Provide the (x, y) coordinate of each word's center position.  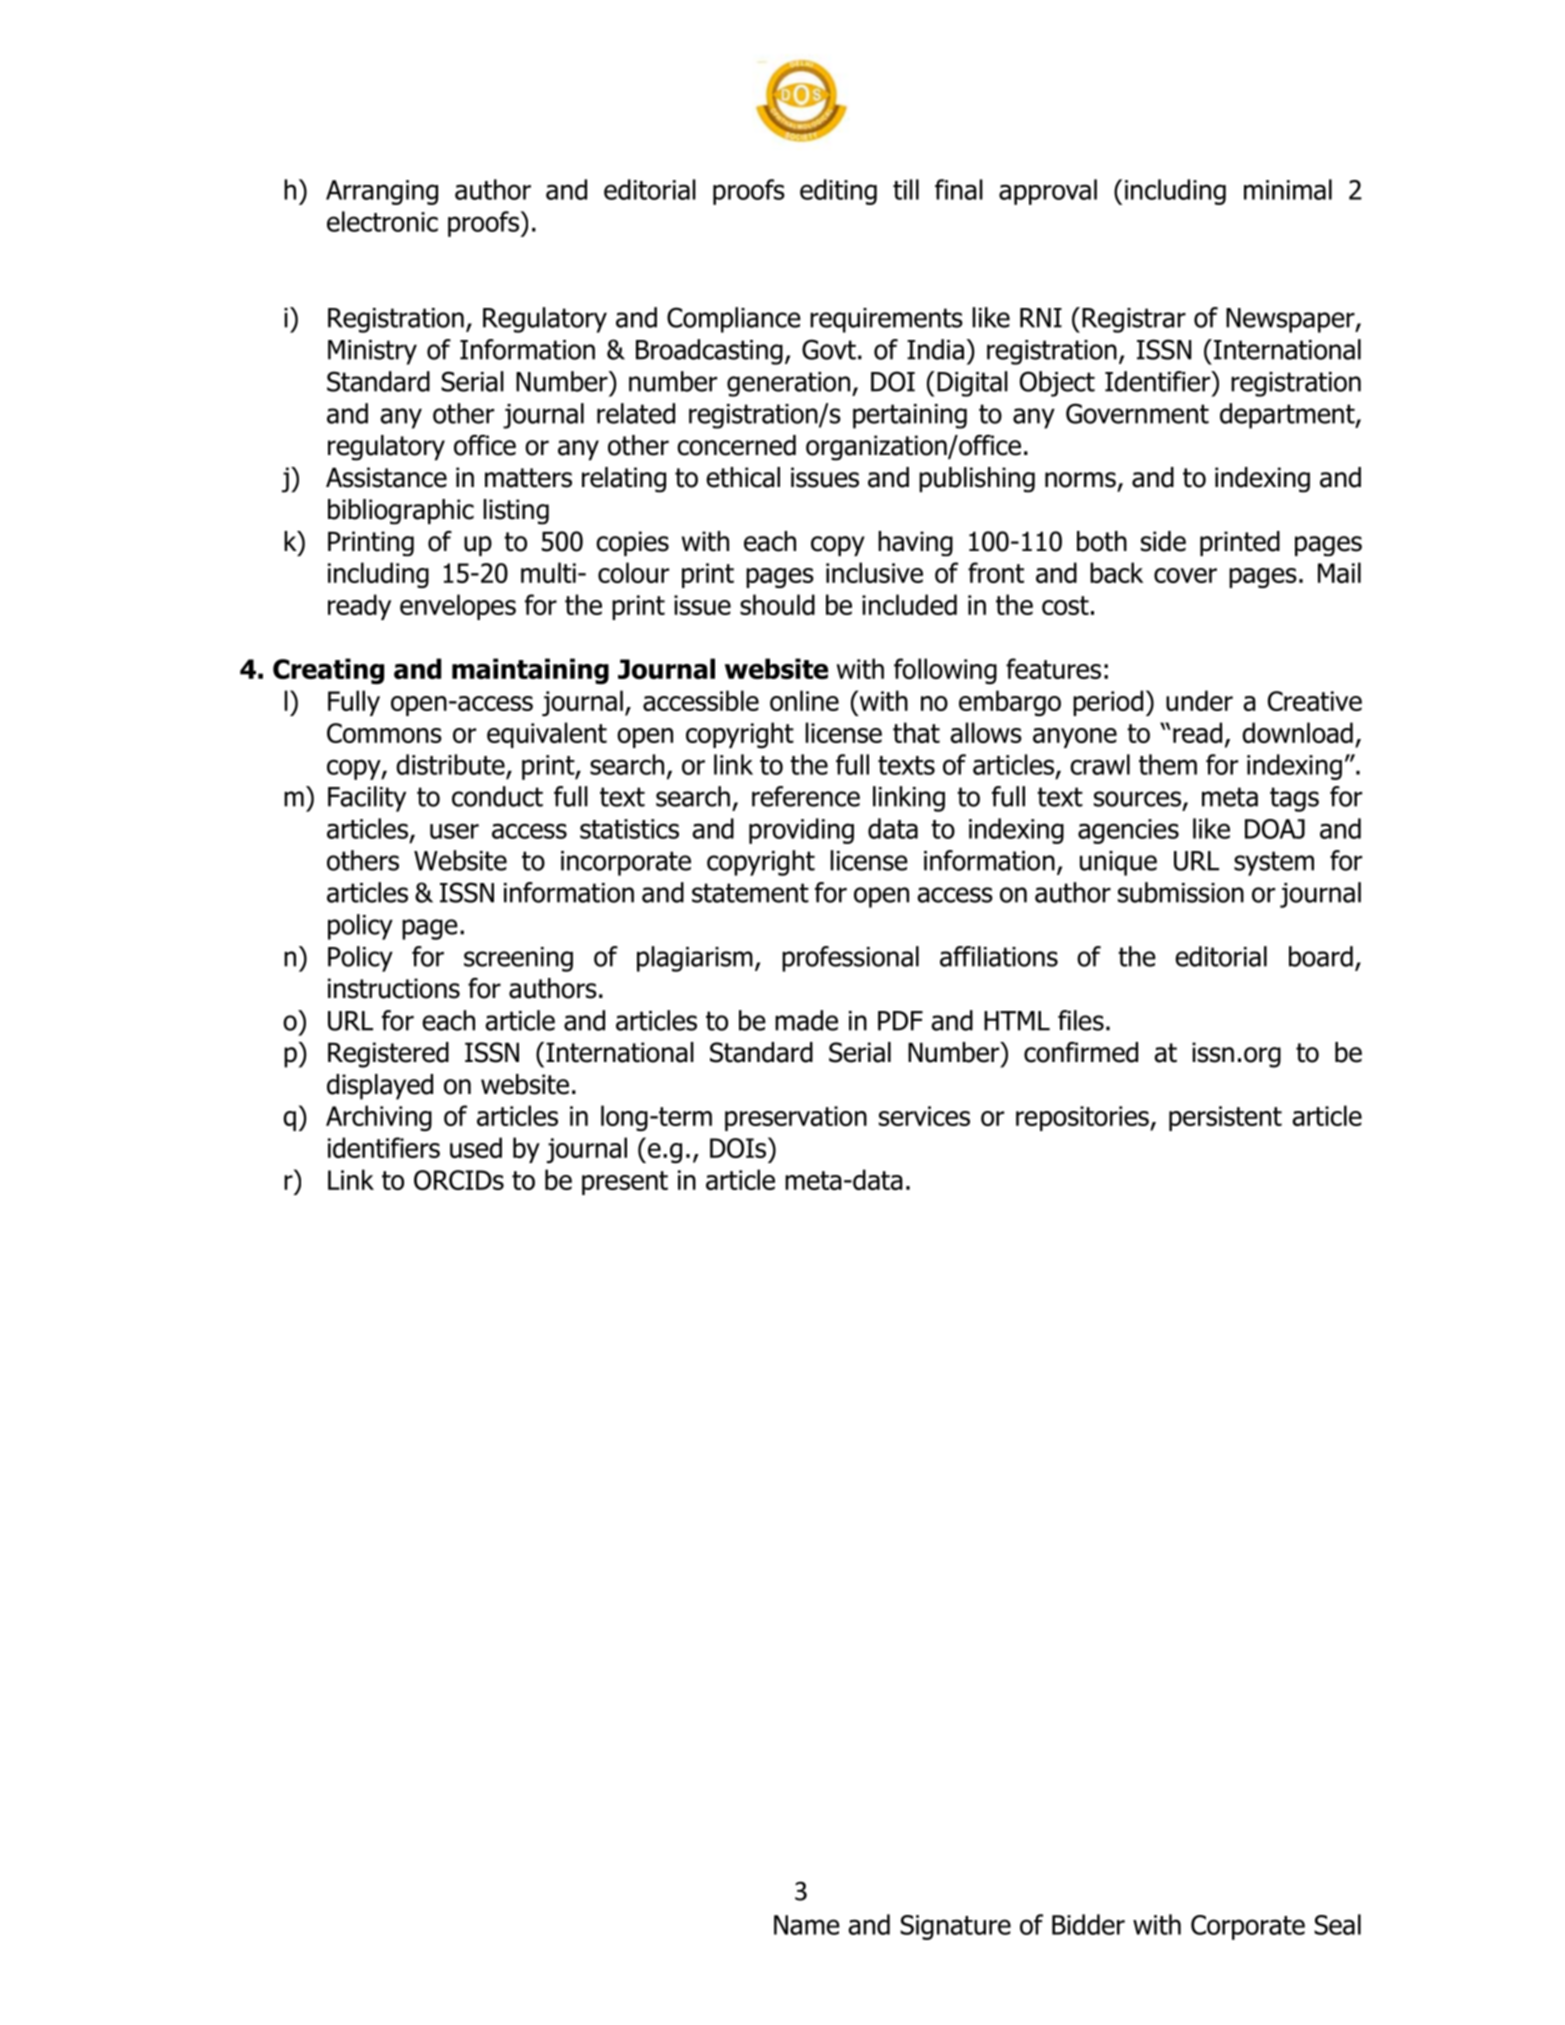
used (476, 1147)
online (804, 700)
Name (807, 1925)
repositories (1083, 1118)
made (806, 1020)
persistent (1225, 1118)
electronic (382, 221)
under (1199, 700)
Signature (955, 1927)
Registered (388, 1055)
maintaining (530, 671)
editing (838, 192)
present (625, 1183)
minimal (1288, 189)
